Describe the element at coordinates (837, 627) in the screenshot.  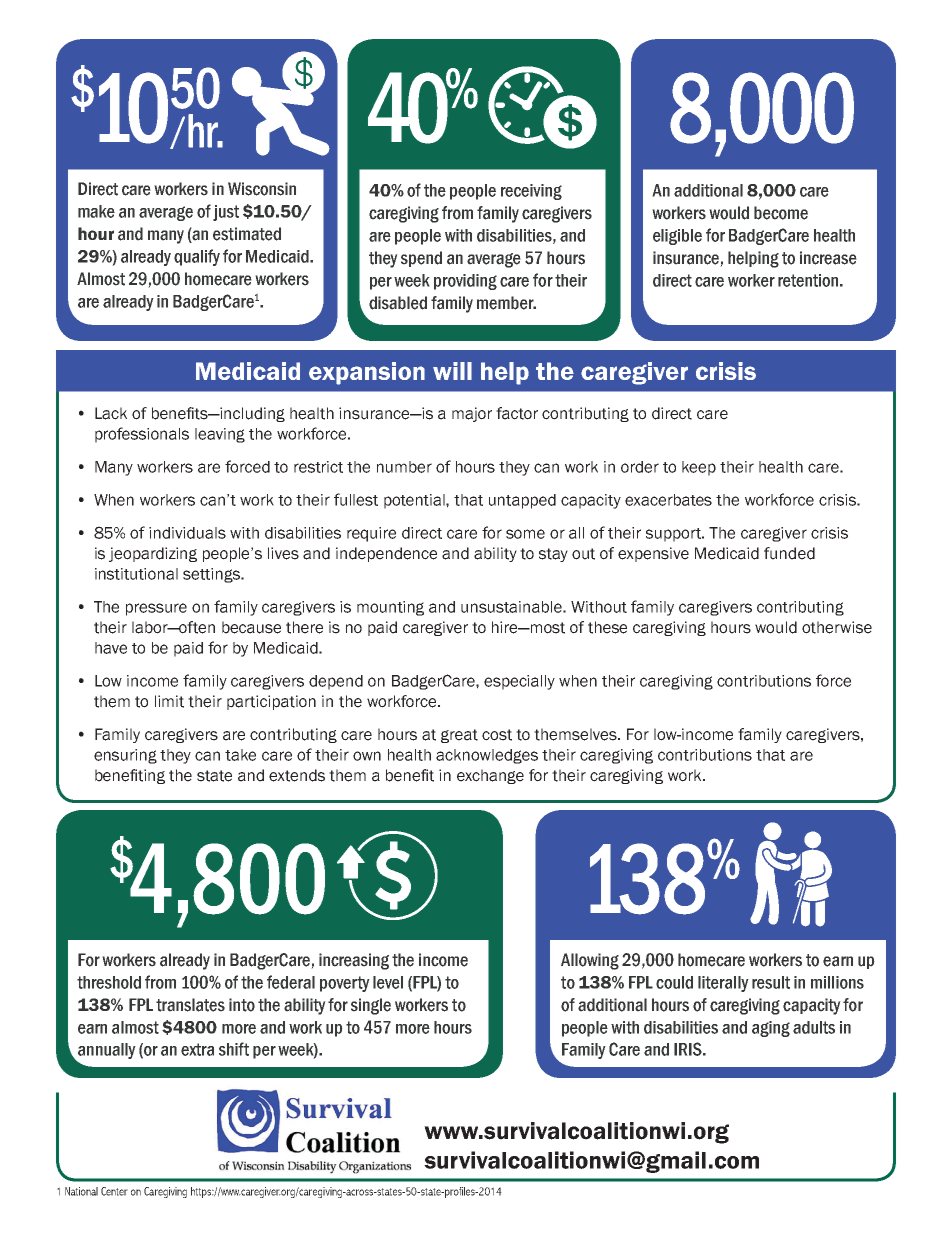
I see `otherwise` at that location.
